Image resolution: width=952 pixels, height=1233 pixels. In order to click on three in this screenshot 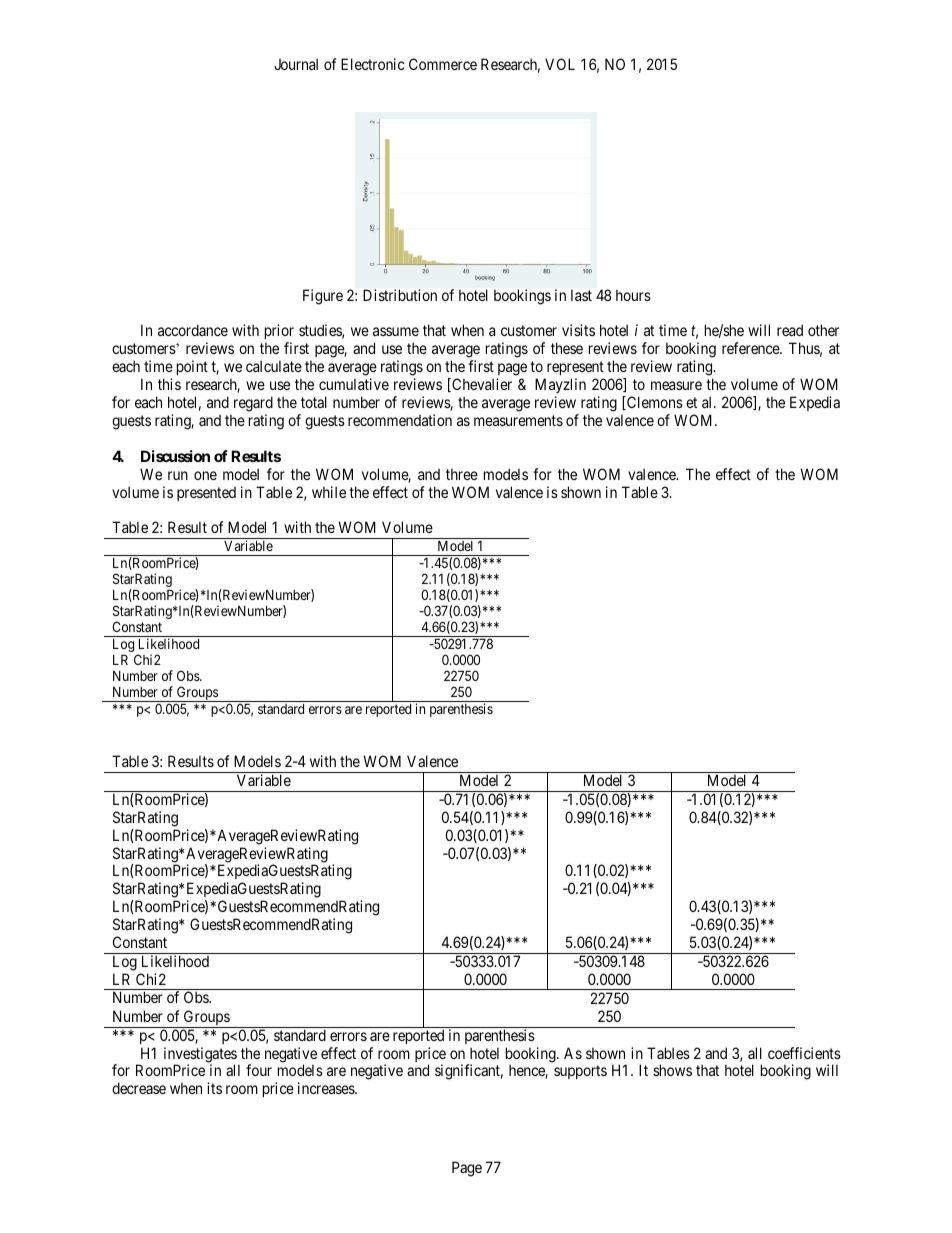, I will do `click(462, 474)`.
